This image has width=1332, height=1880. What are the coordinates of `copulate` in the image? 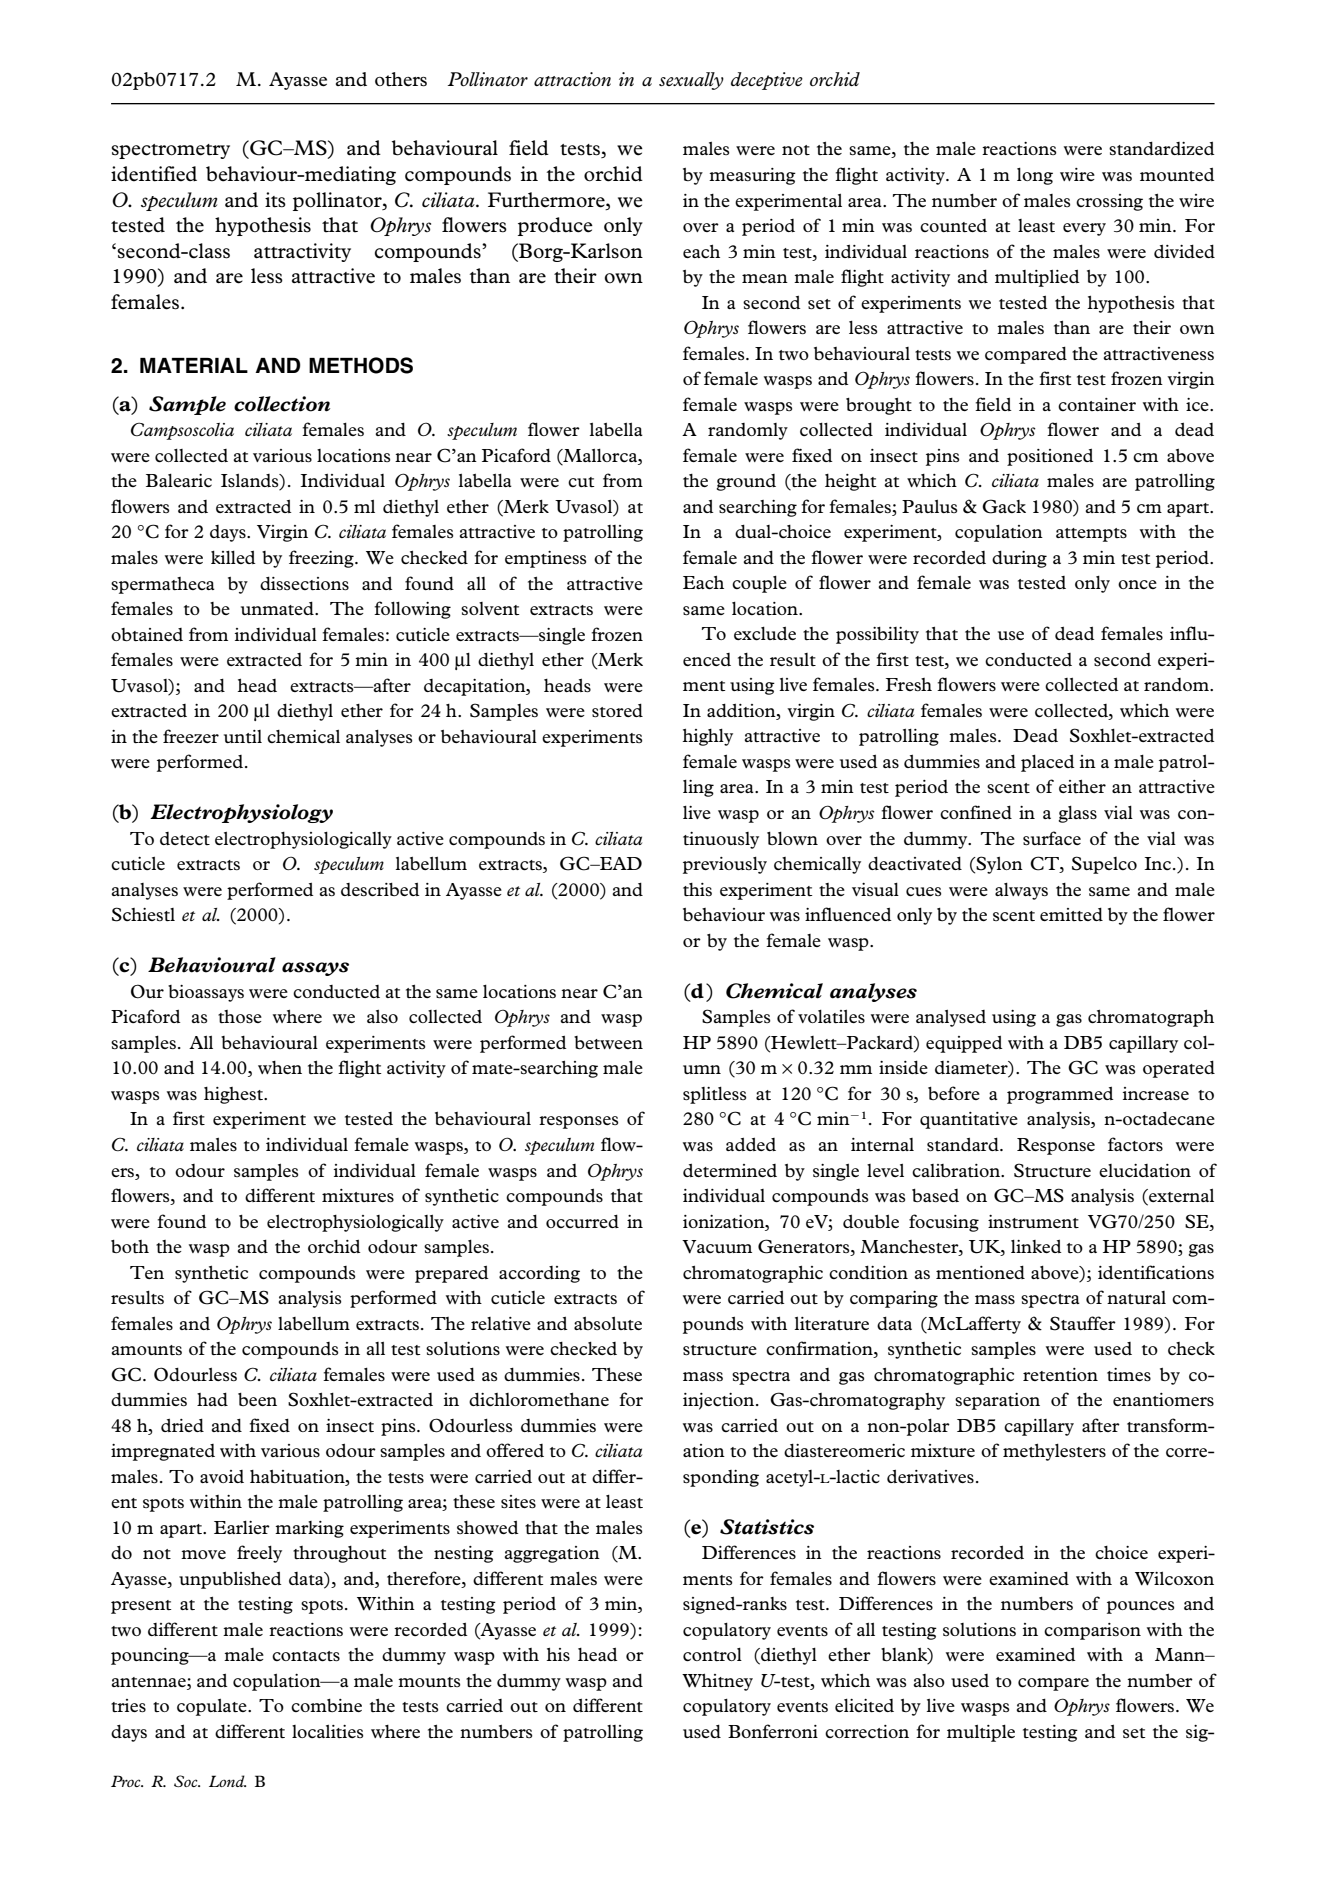 It's located at (213, 1707).
